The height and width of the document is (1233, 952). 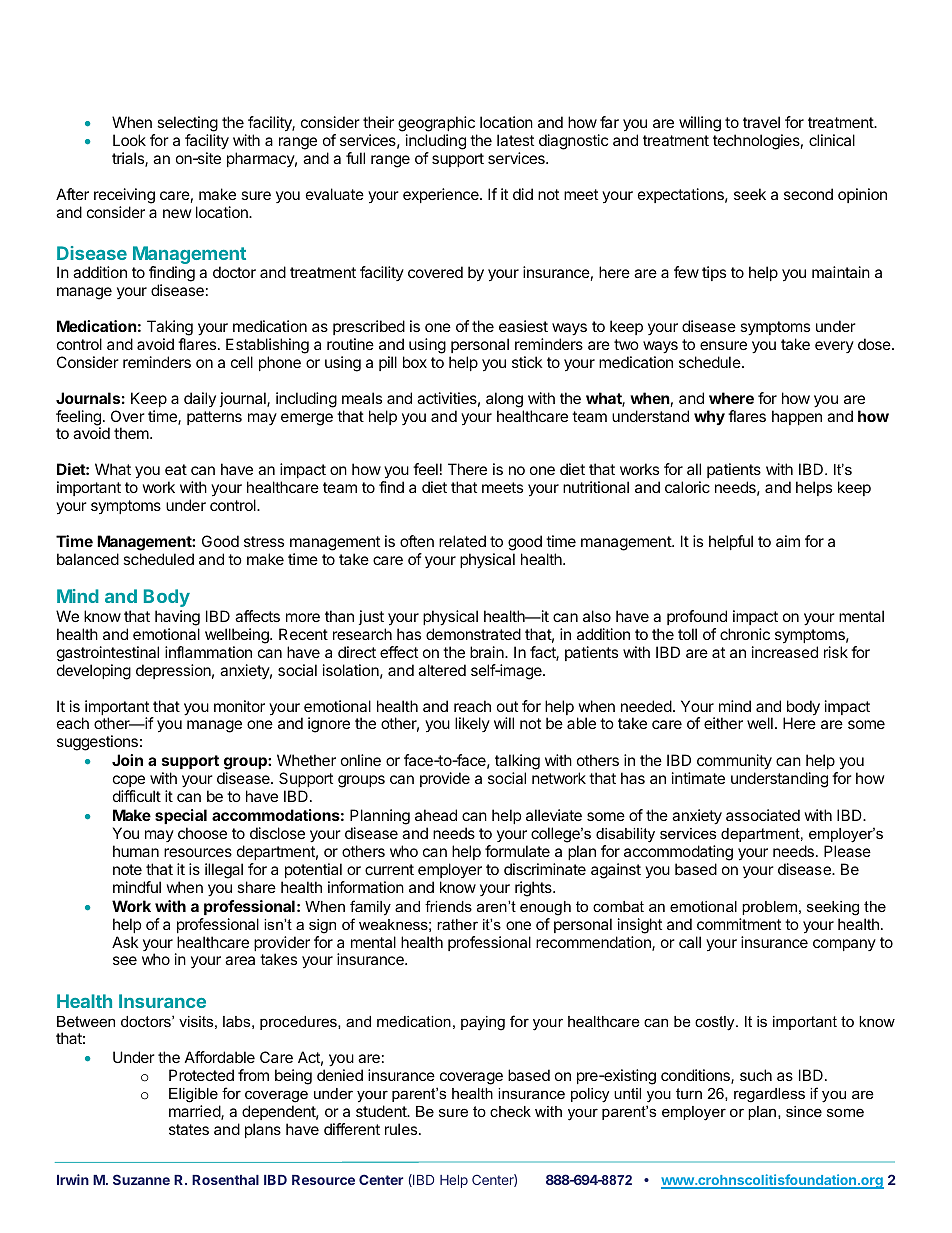 What do you see at coordinates (132, 433) in the document?
I see `them` at bounding box center [132, 433].
